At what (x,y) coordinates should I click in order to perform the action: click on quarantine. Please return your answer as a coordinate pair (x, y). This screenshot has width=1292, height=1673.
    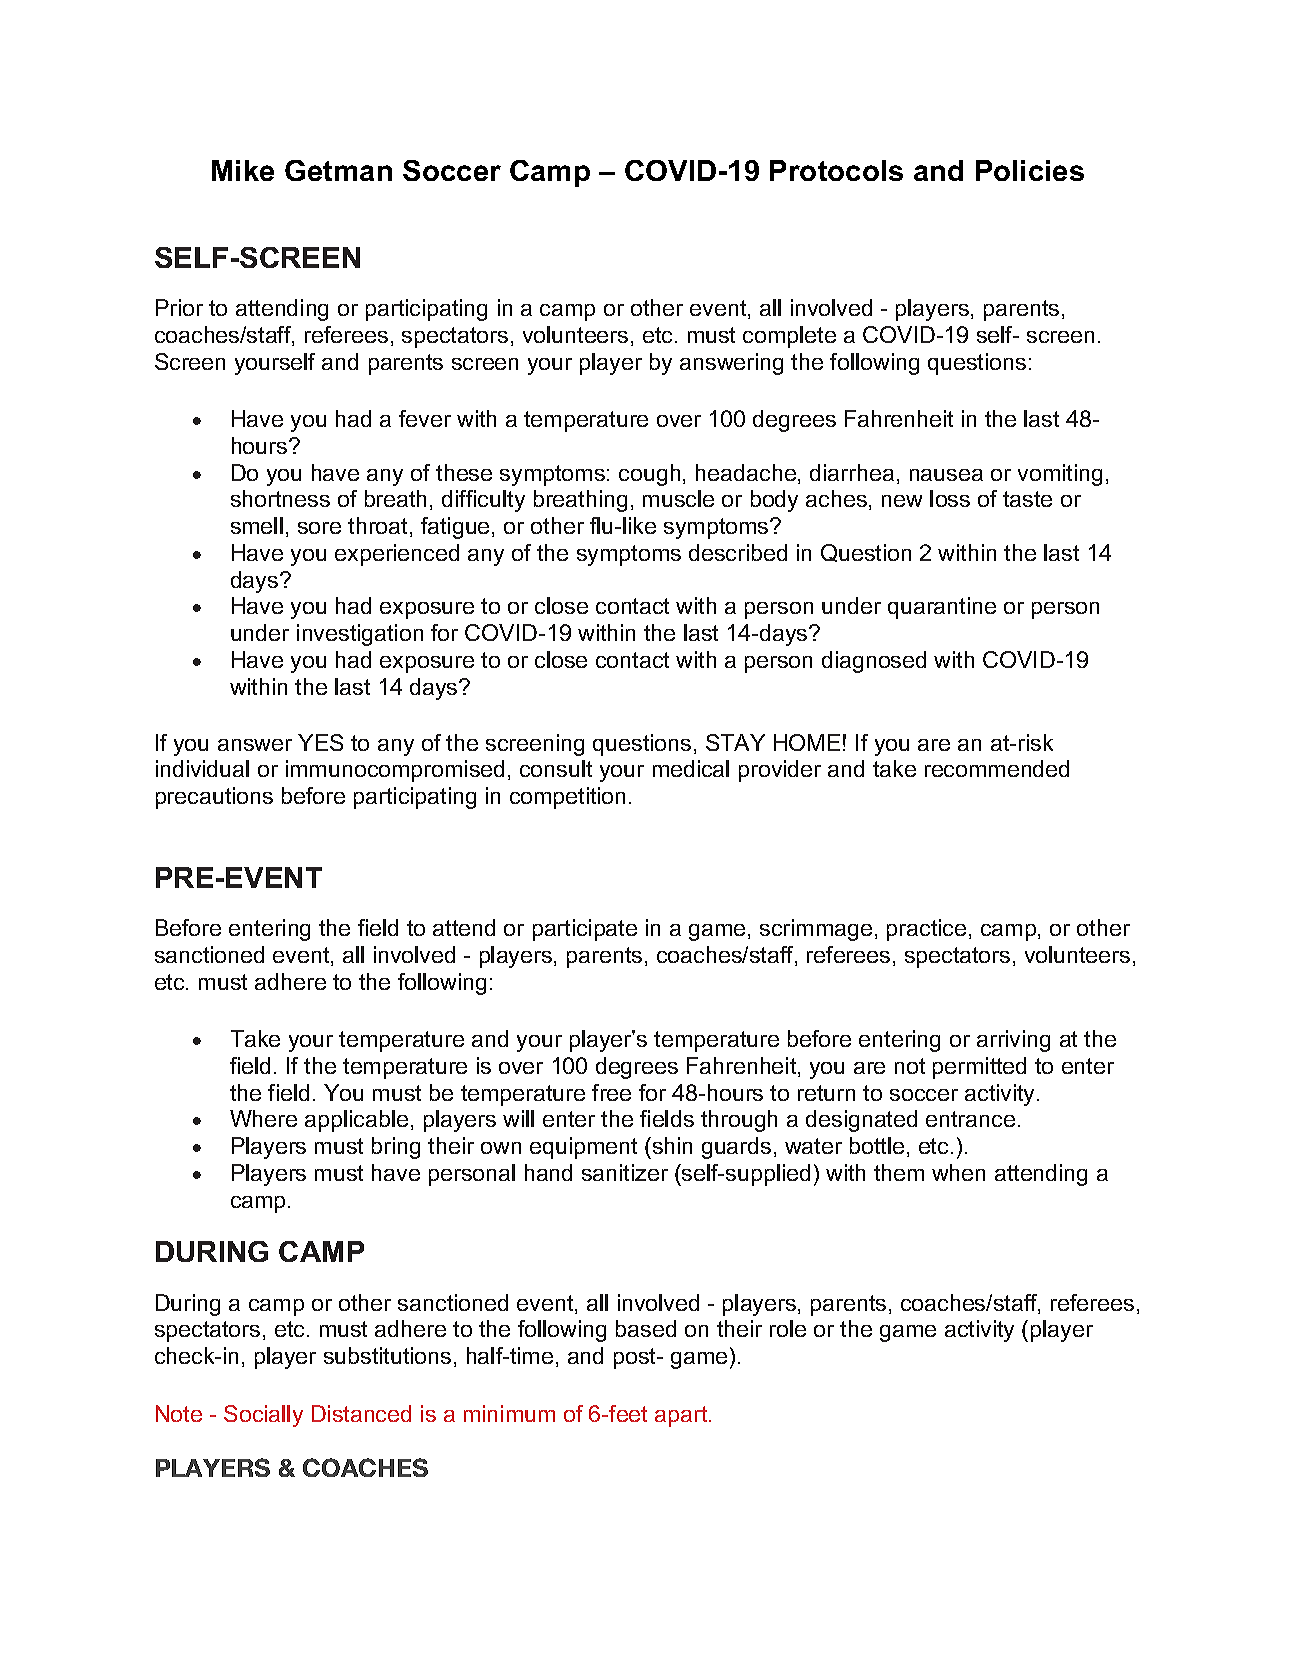
    Looking at the image, I should click on (942, 608).
